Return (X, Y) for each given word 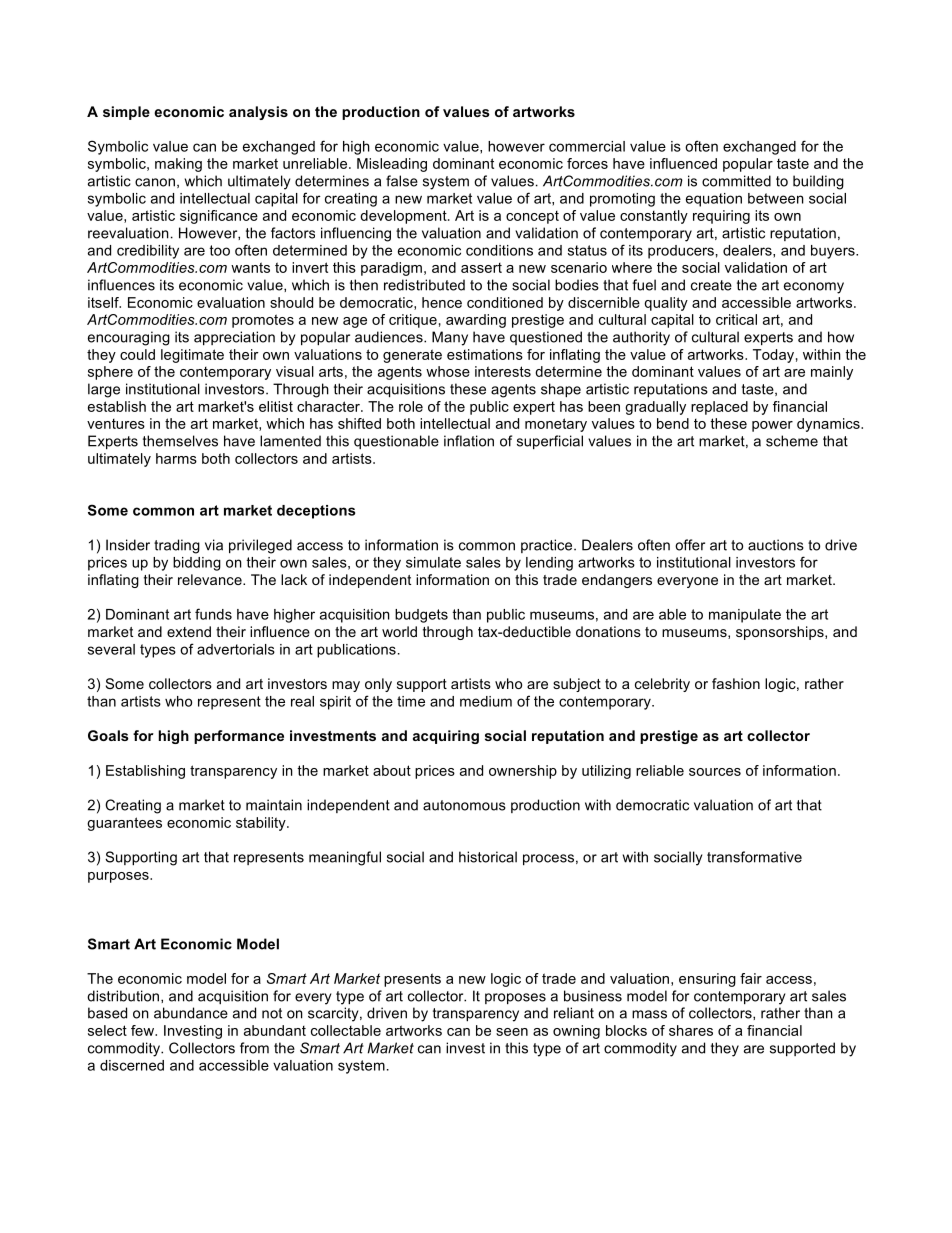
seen (512, 1032)
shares (691, 1030)
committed (736, 181)
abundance (191, 1013)
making (178, 165)
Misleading (392, 165)
